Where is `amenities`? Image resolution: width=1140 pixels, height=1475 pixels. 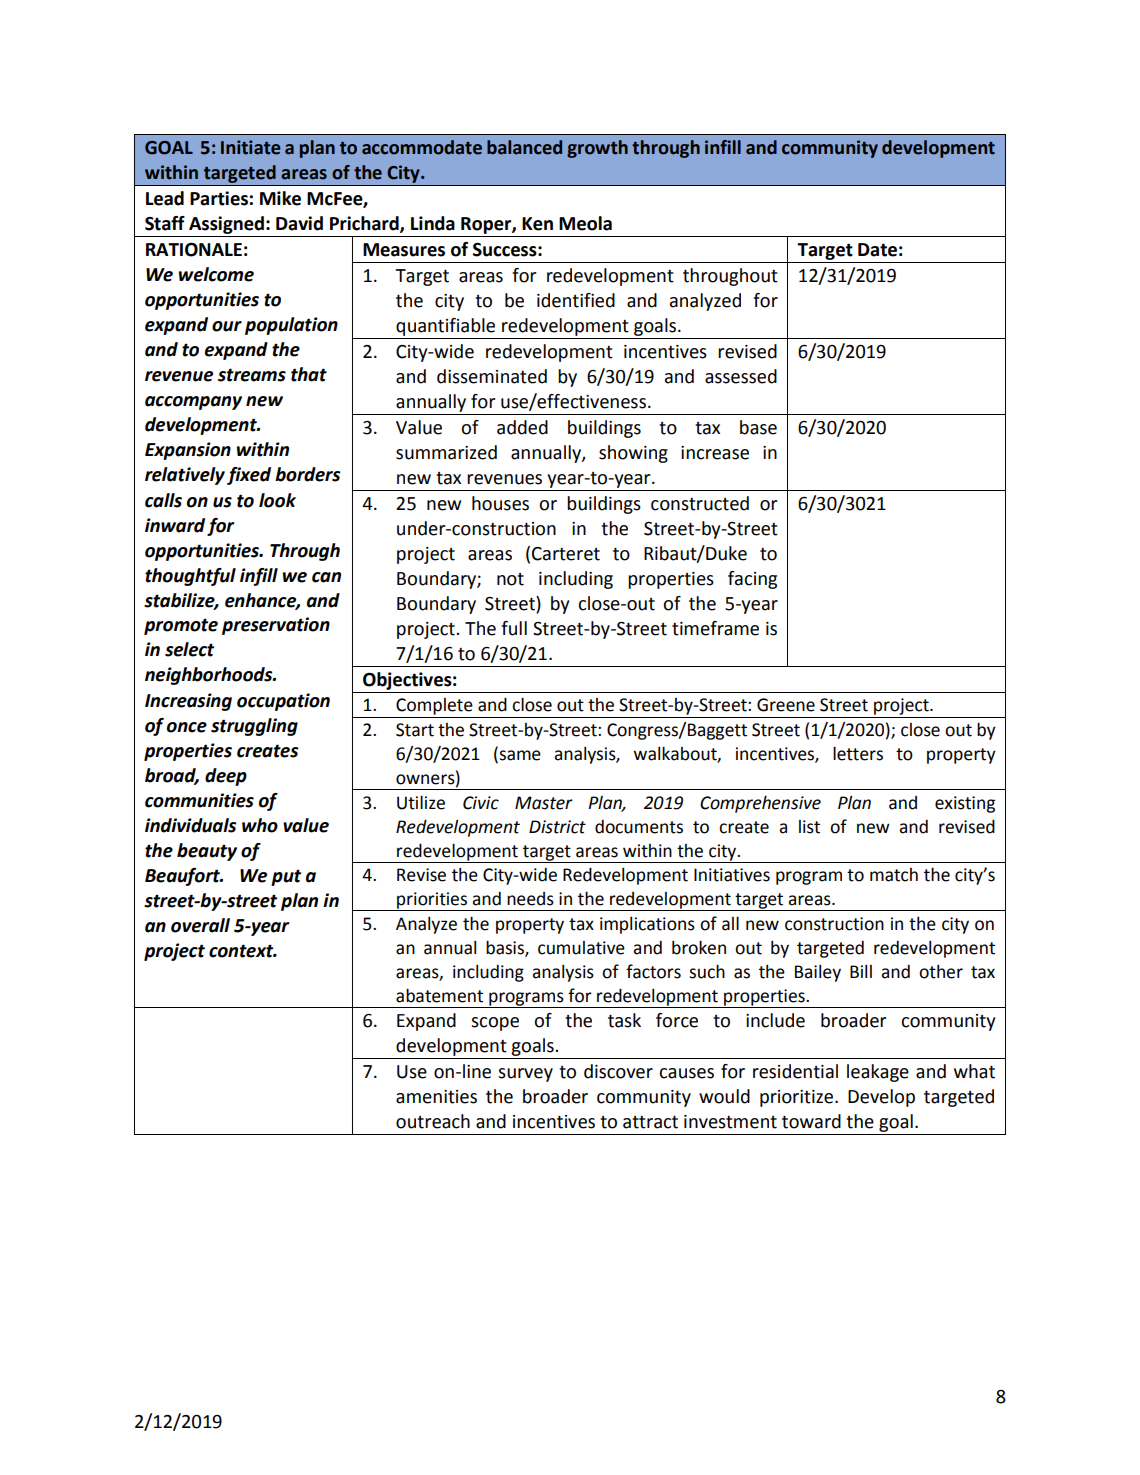 amenities is located at coordinates (436, 1097).
